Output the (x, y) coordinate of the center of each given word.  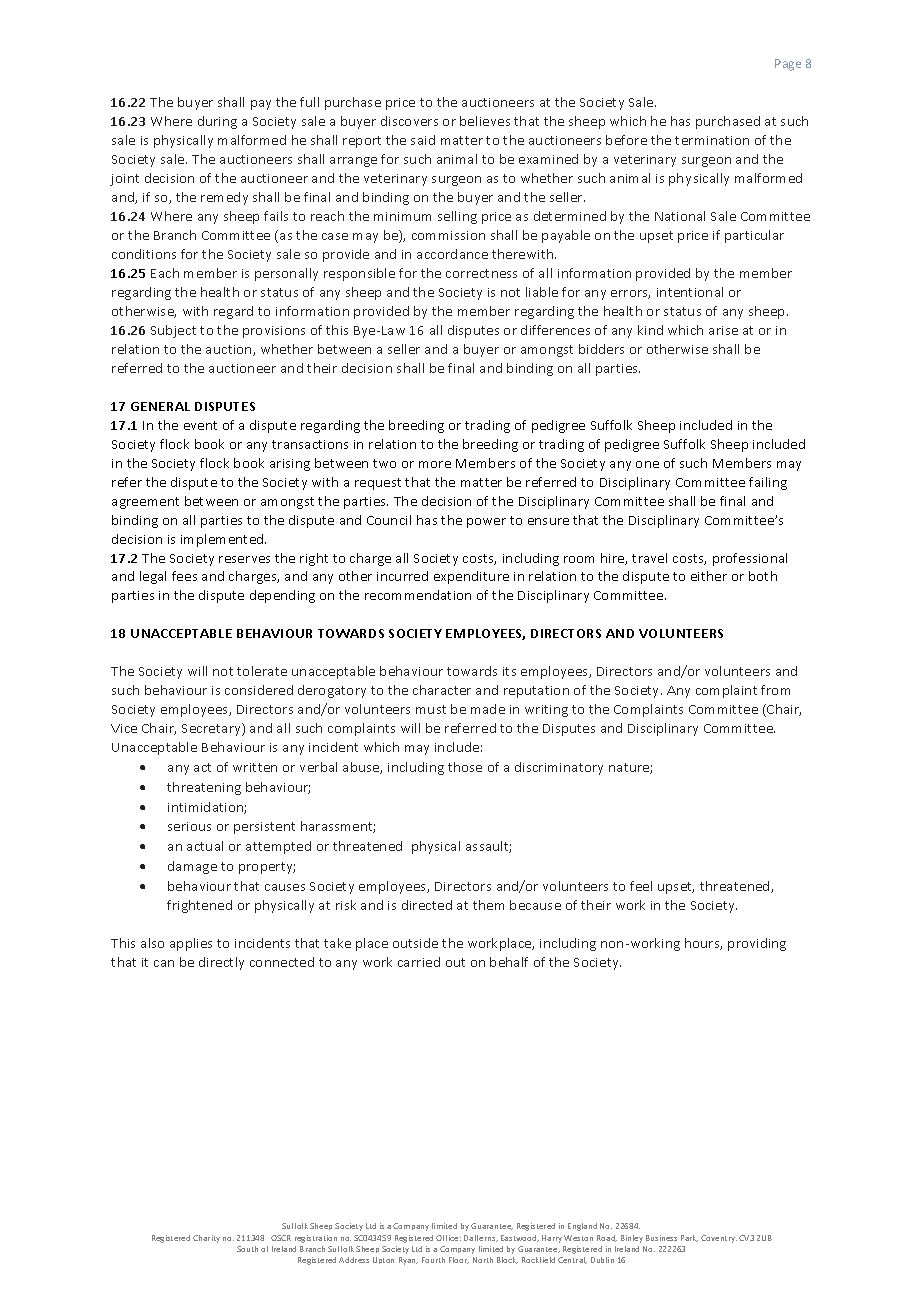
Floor (459, 1260)
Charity (206, 1239)
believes (485, 121)
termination (712, 140)
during (217, 122)
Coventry (719, 1239)
